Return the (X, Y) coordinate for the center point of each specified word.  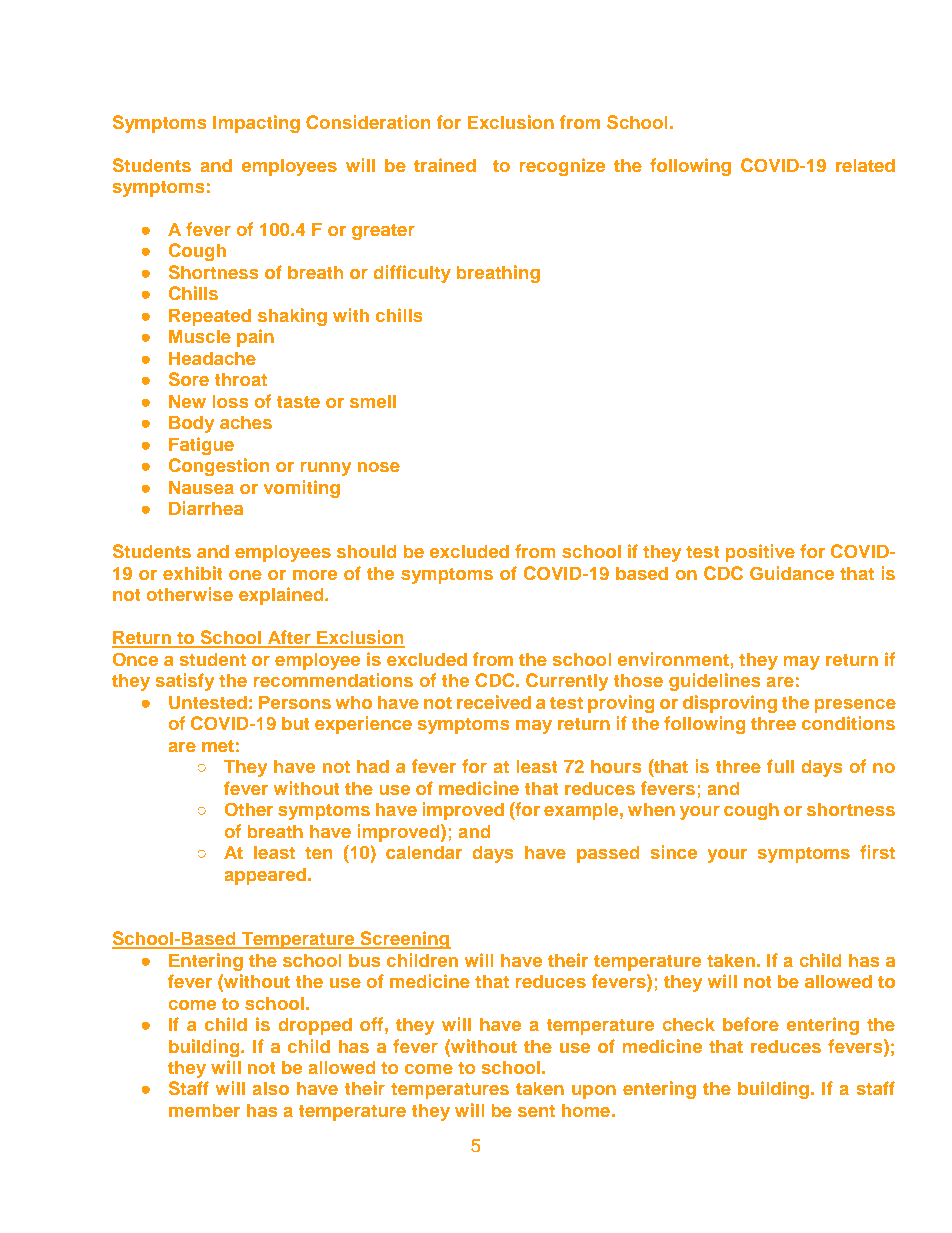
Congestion (219, 467)
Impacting (256, 124)
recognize (562, 167)
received (494, 702)
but (295, 723)
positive (760, 553)
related (865, 165)
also (270, 1088)
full (780, 766)
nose (379, 467)
